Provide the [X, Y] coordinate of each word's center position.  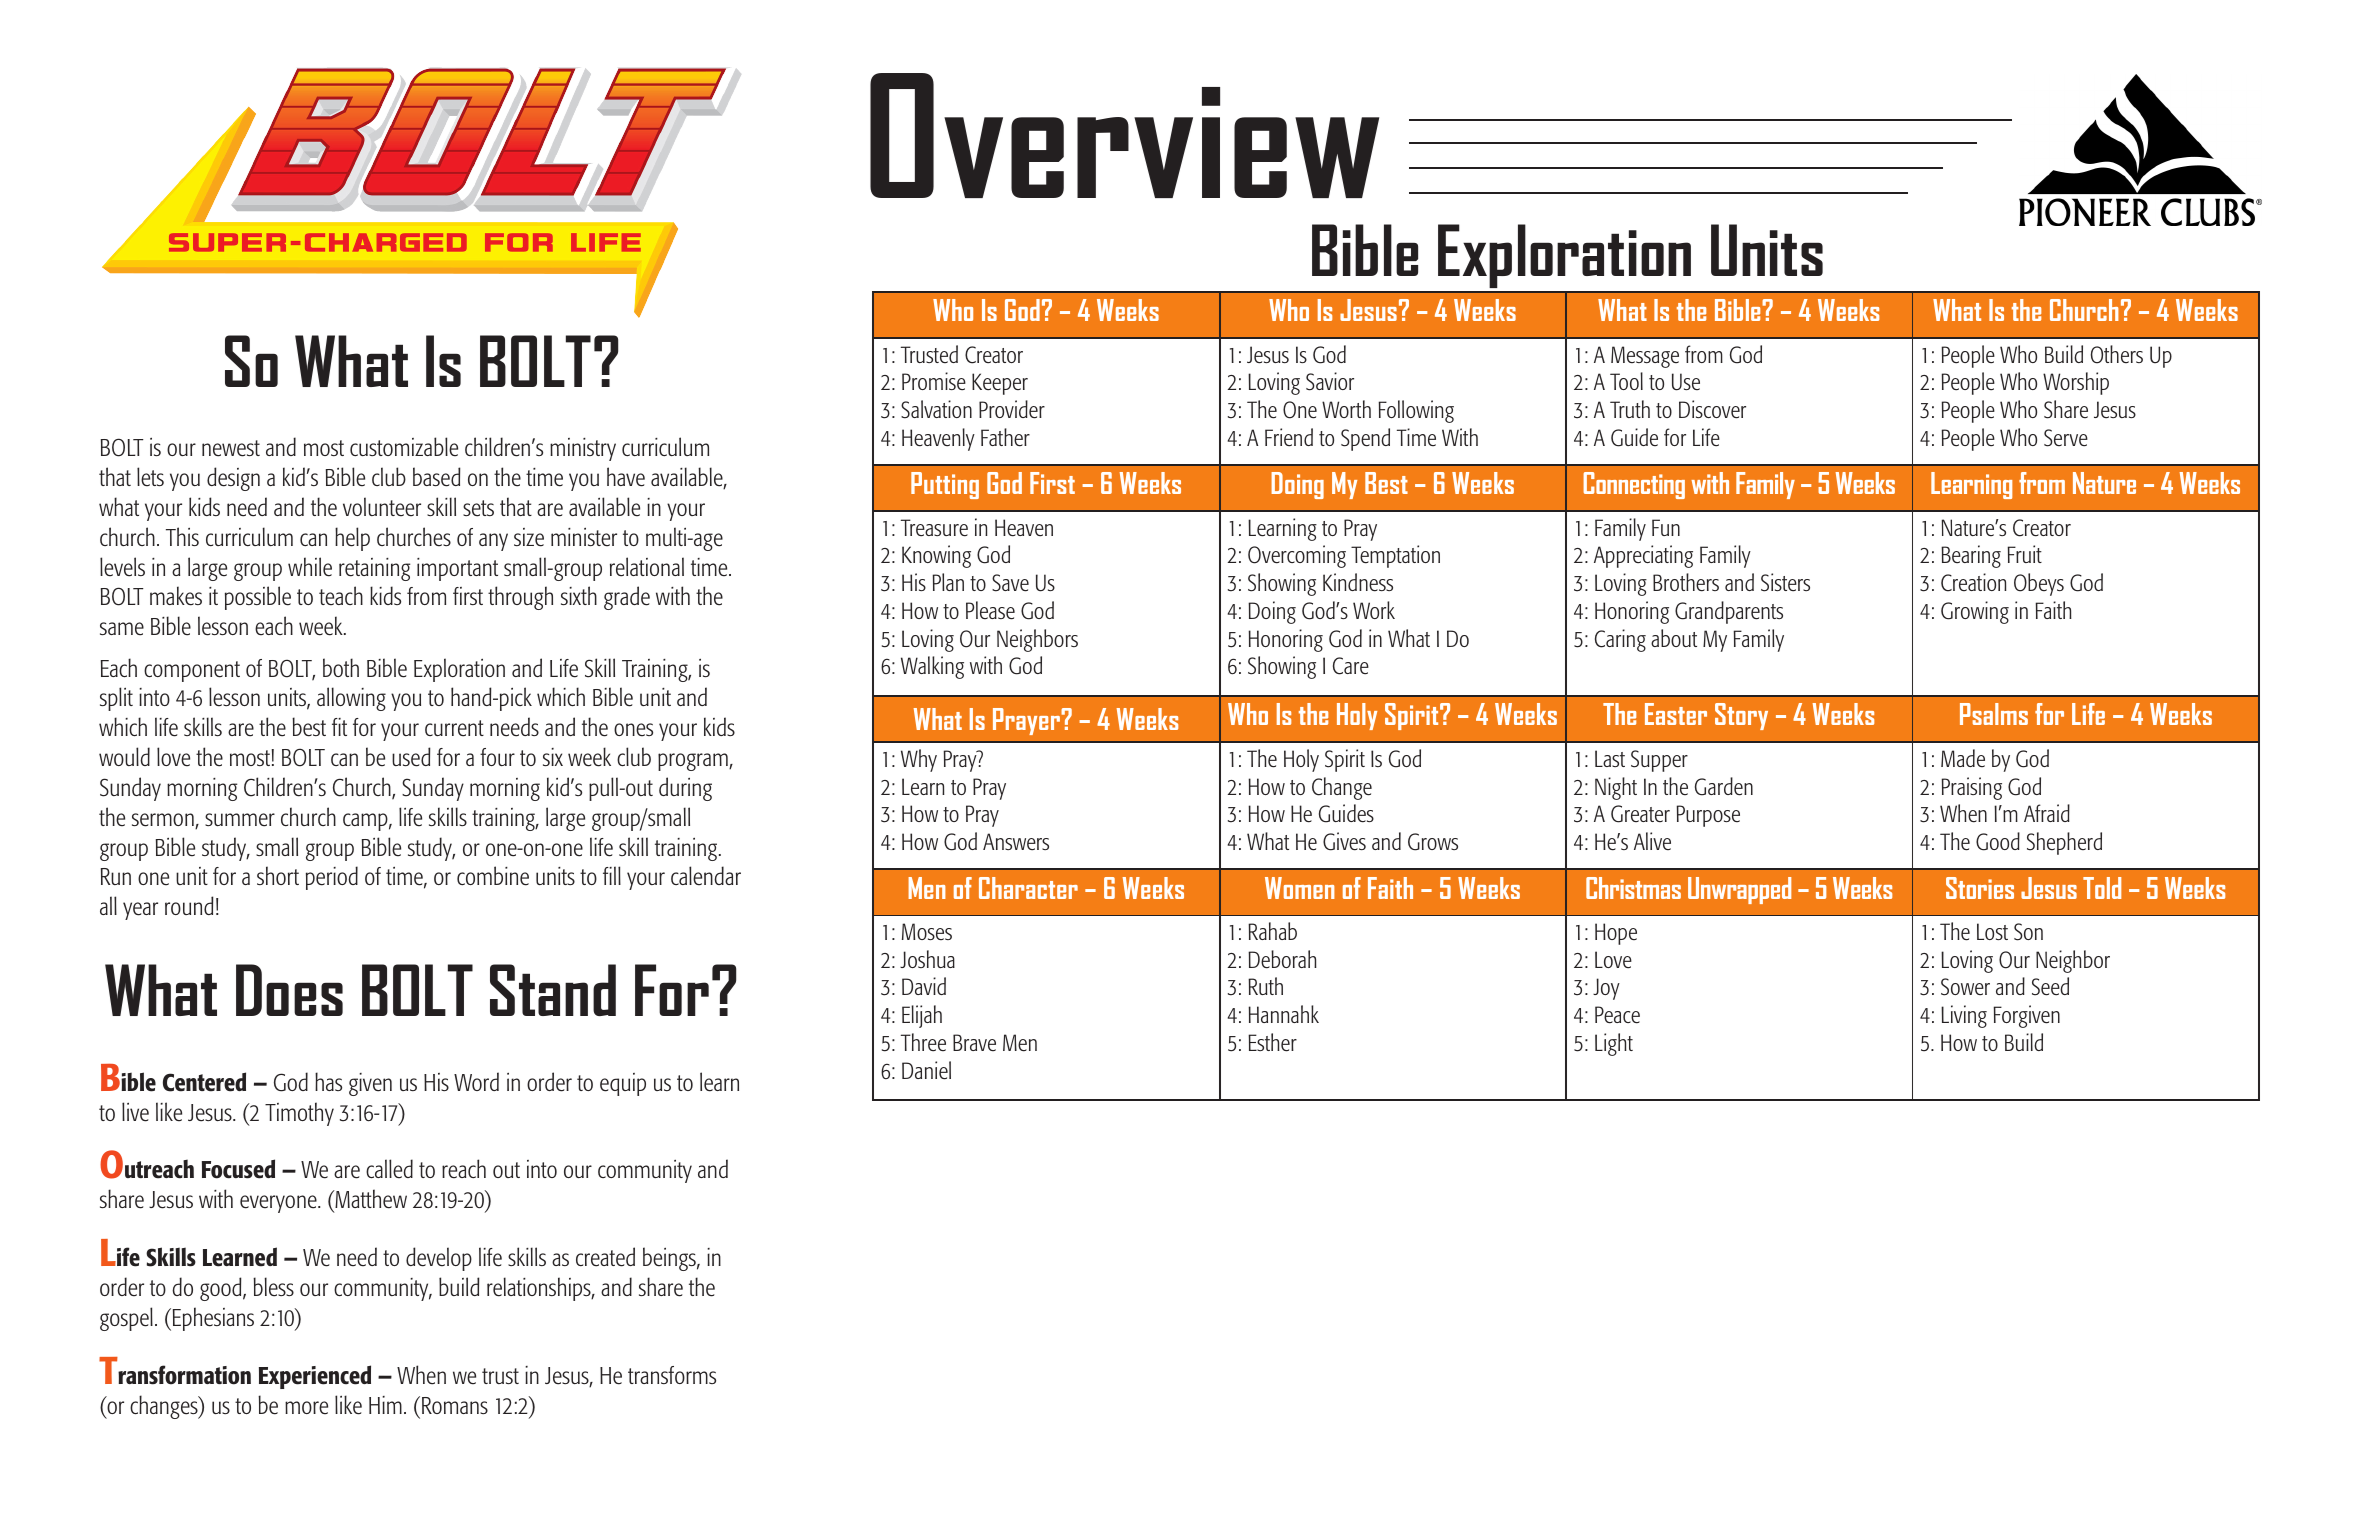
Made [1963, 758]
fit [339, 727]
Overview [1124, 135]
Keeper [1000, 384]
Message [1645, 357]
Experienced [315, 1377]
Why [919, 760]
